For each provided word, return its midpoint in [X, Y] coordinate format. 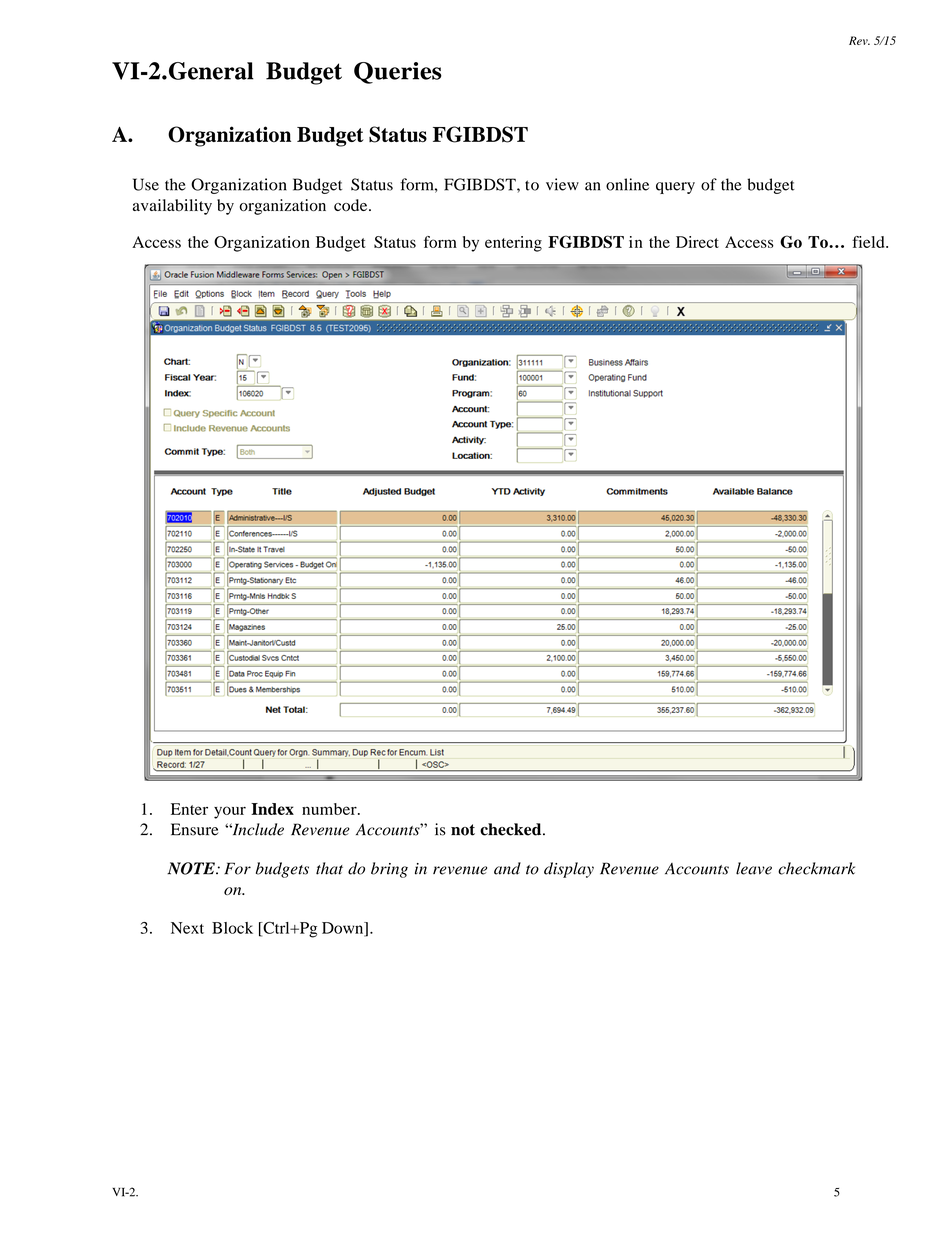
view [562, 184]
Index [272, 809]
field [869, 242]
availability [172, 207]
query [675, 188]
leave [754, 868]
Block [232, 928]
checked [512, 829]
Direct [697, 242]
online [627, 184]
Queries [398, 73]
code [352, 205]
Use [146, 184]
